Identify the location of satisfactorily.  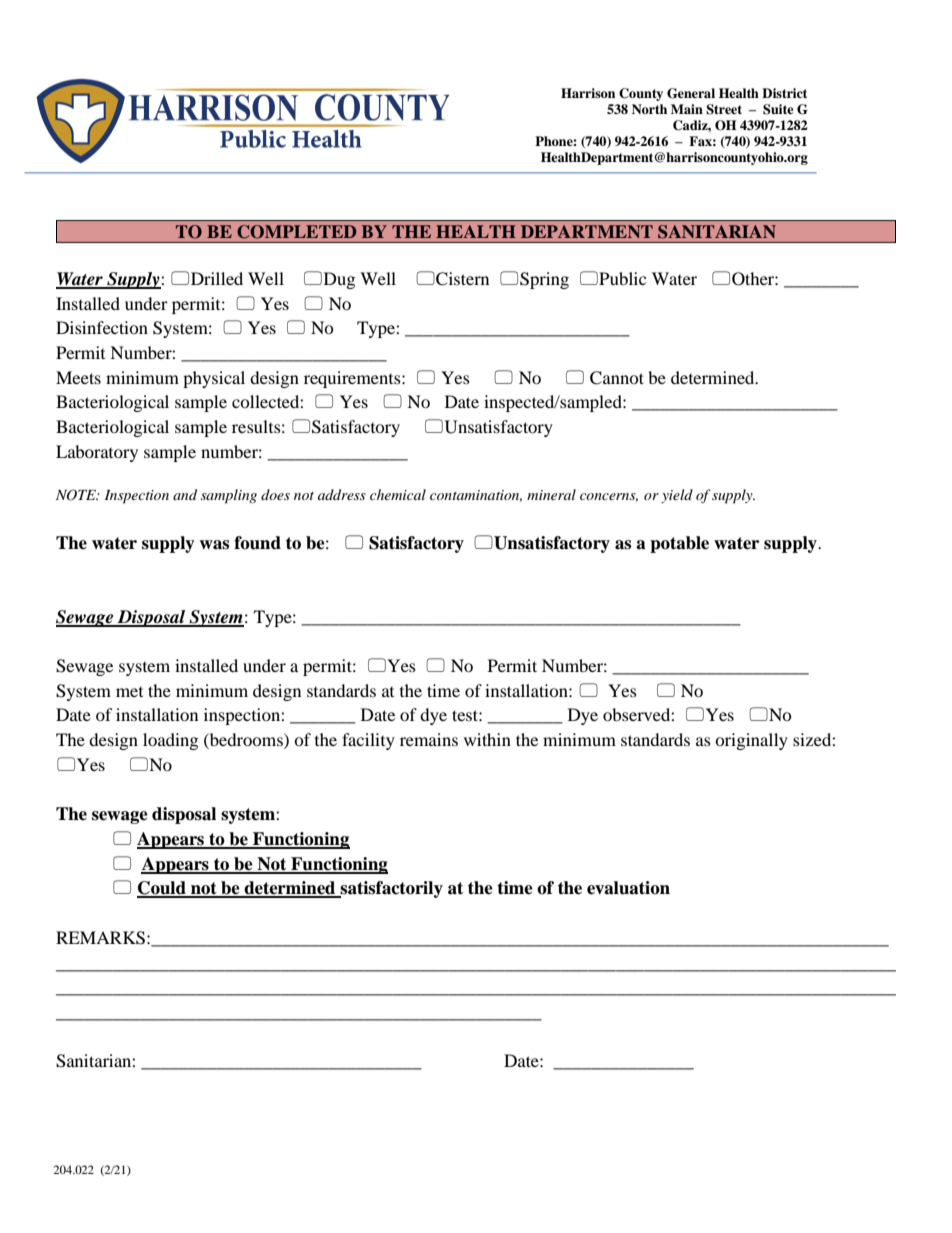
(391, 889).
